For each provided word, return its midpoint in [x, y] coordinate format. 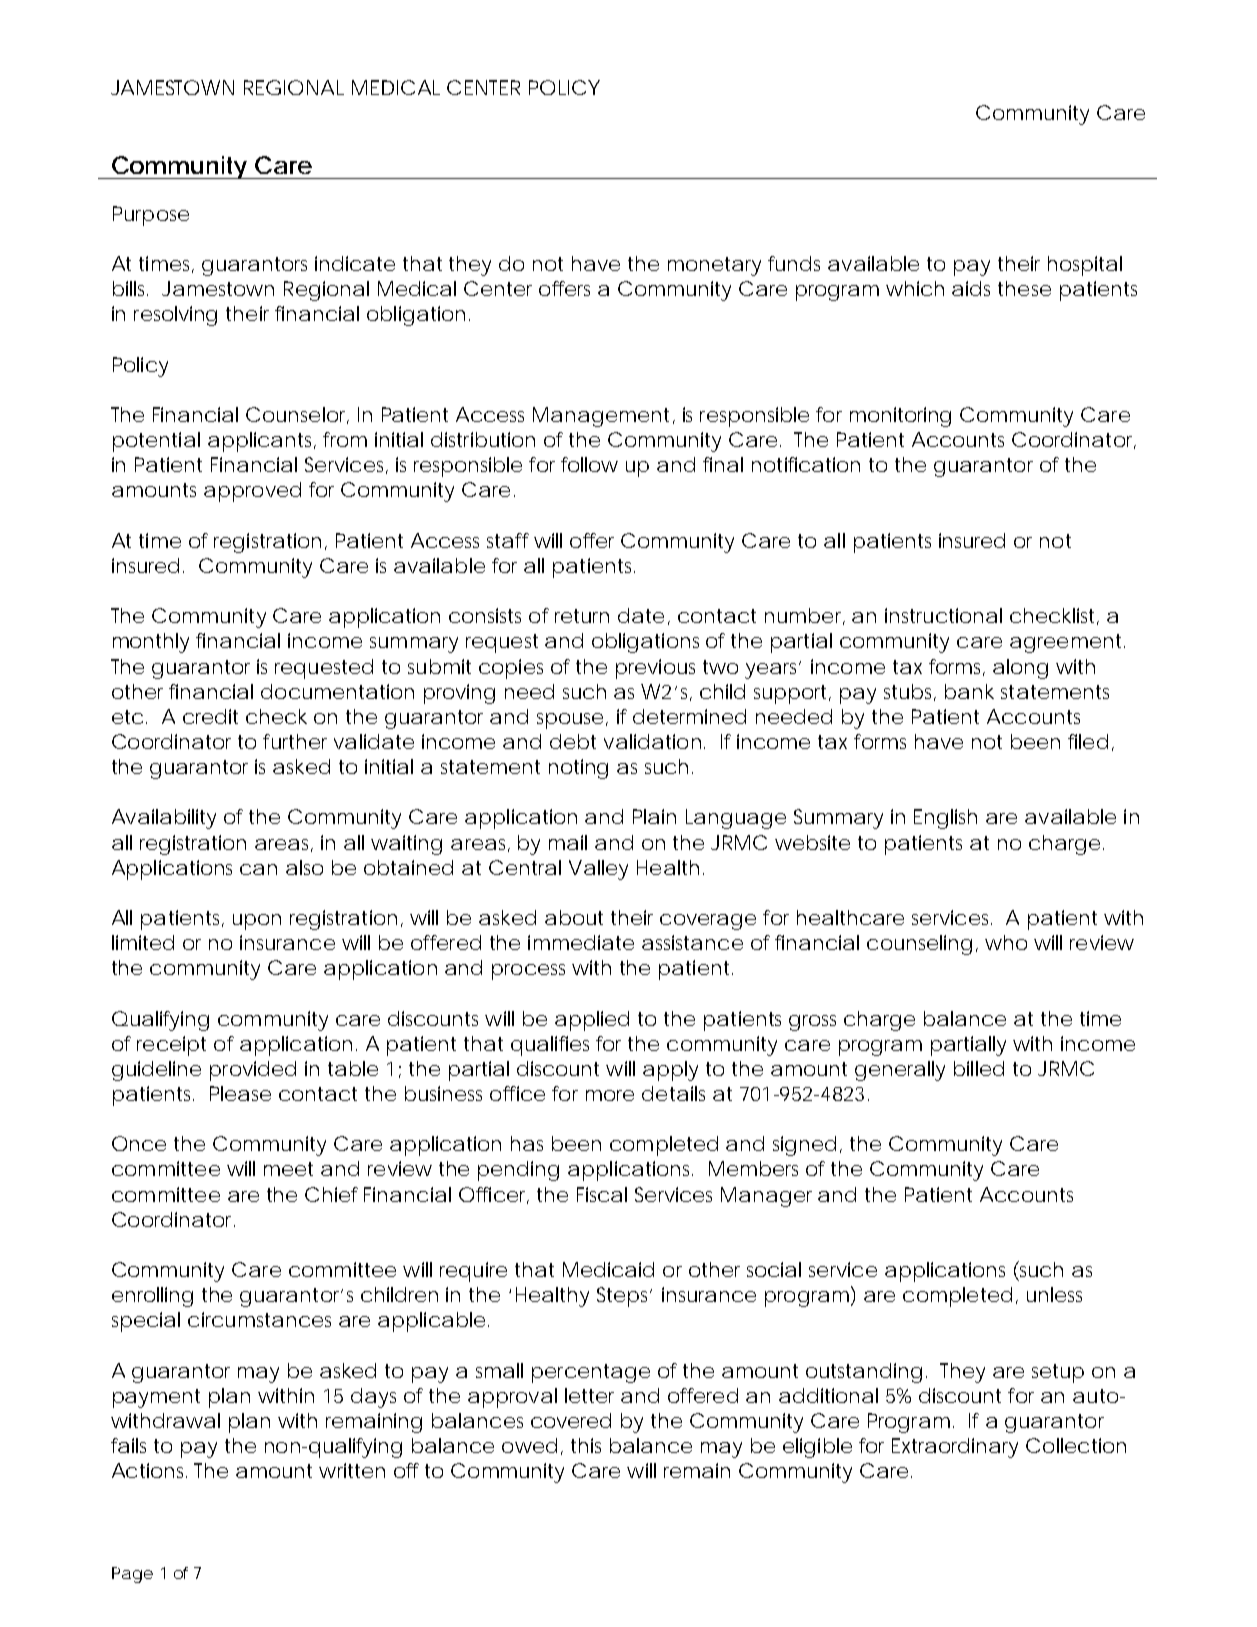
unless [1054, 1294]
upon [257, 922]
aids [971, 288]
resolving [175, 316]
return [582, 616]
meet [288, 1169]
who [1006, 942]
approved [252, 492]
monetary [714, 266]
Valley [598, 870]
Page [132, 1575]
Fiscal [602, 1194]
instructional [943, 615]
